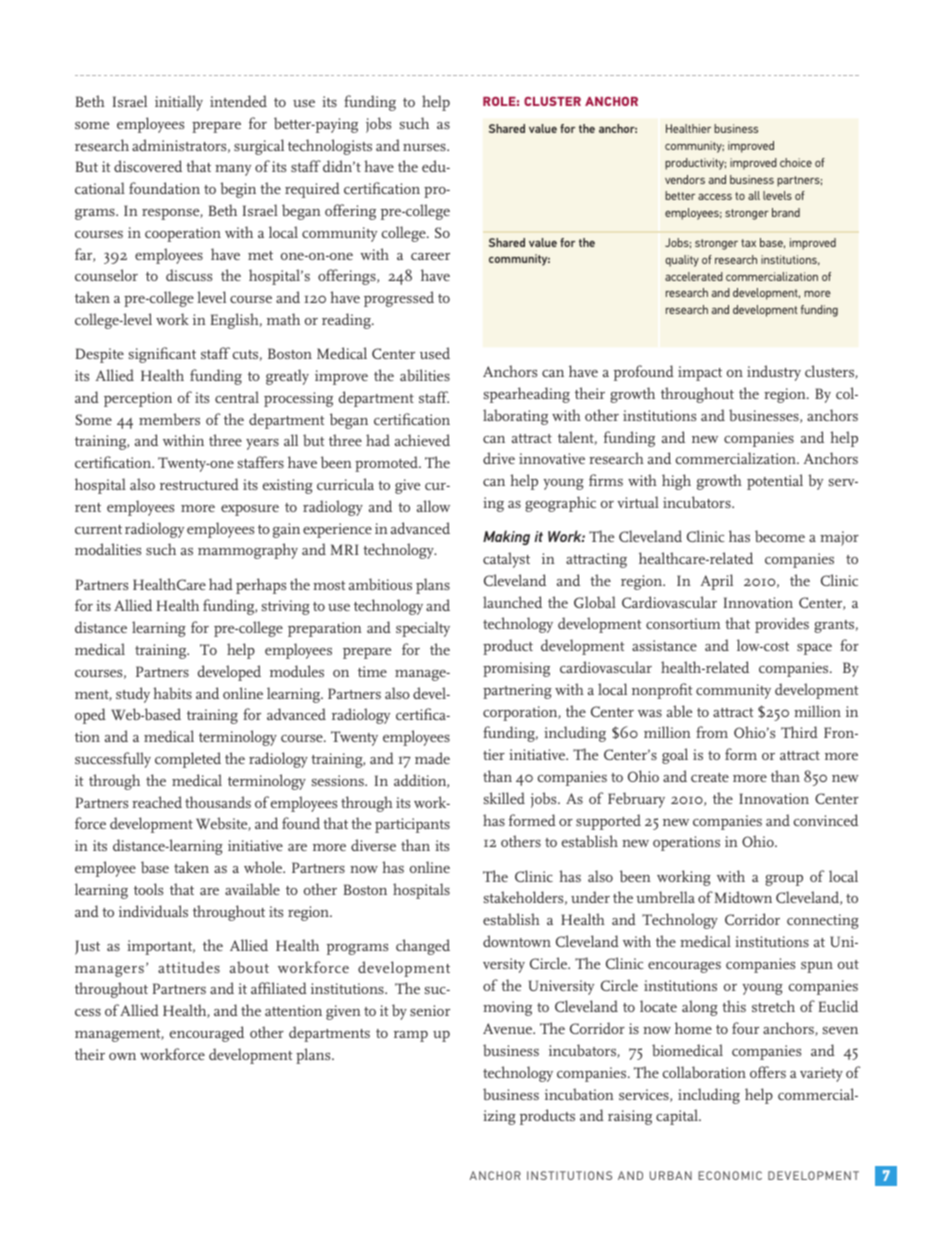  I want to click on drive, so click(499, 458).
